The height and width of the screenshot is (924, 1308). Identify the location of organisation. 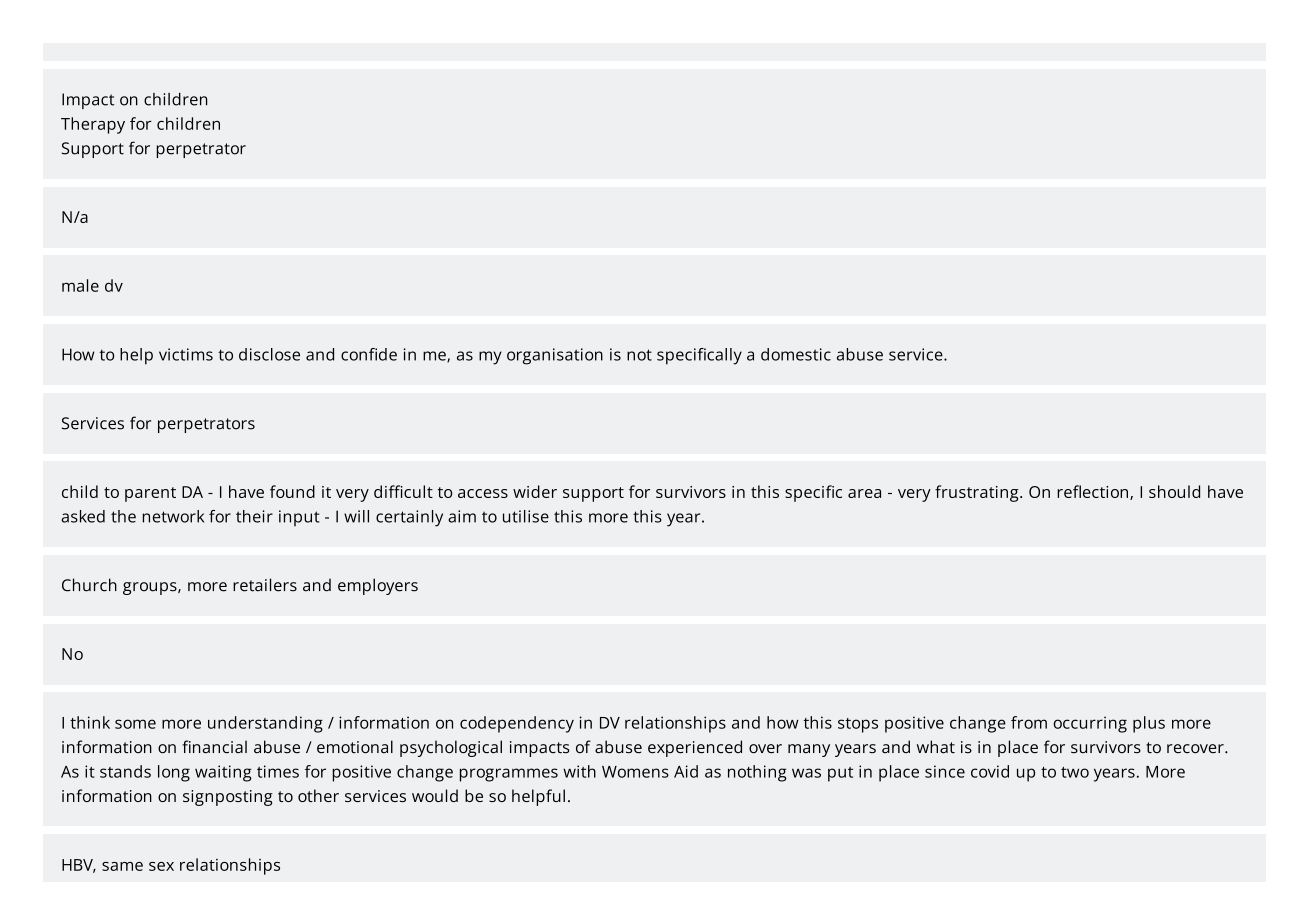
(555, 356).
